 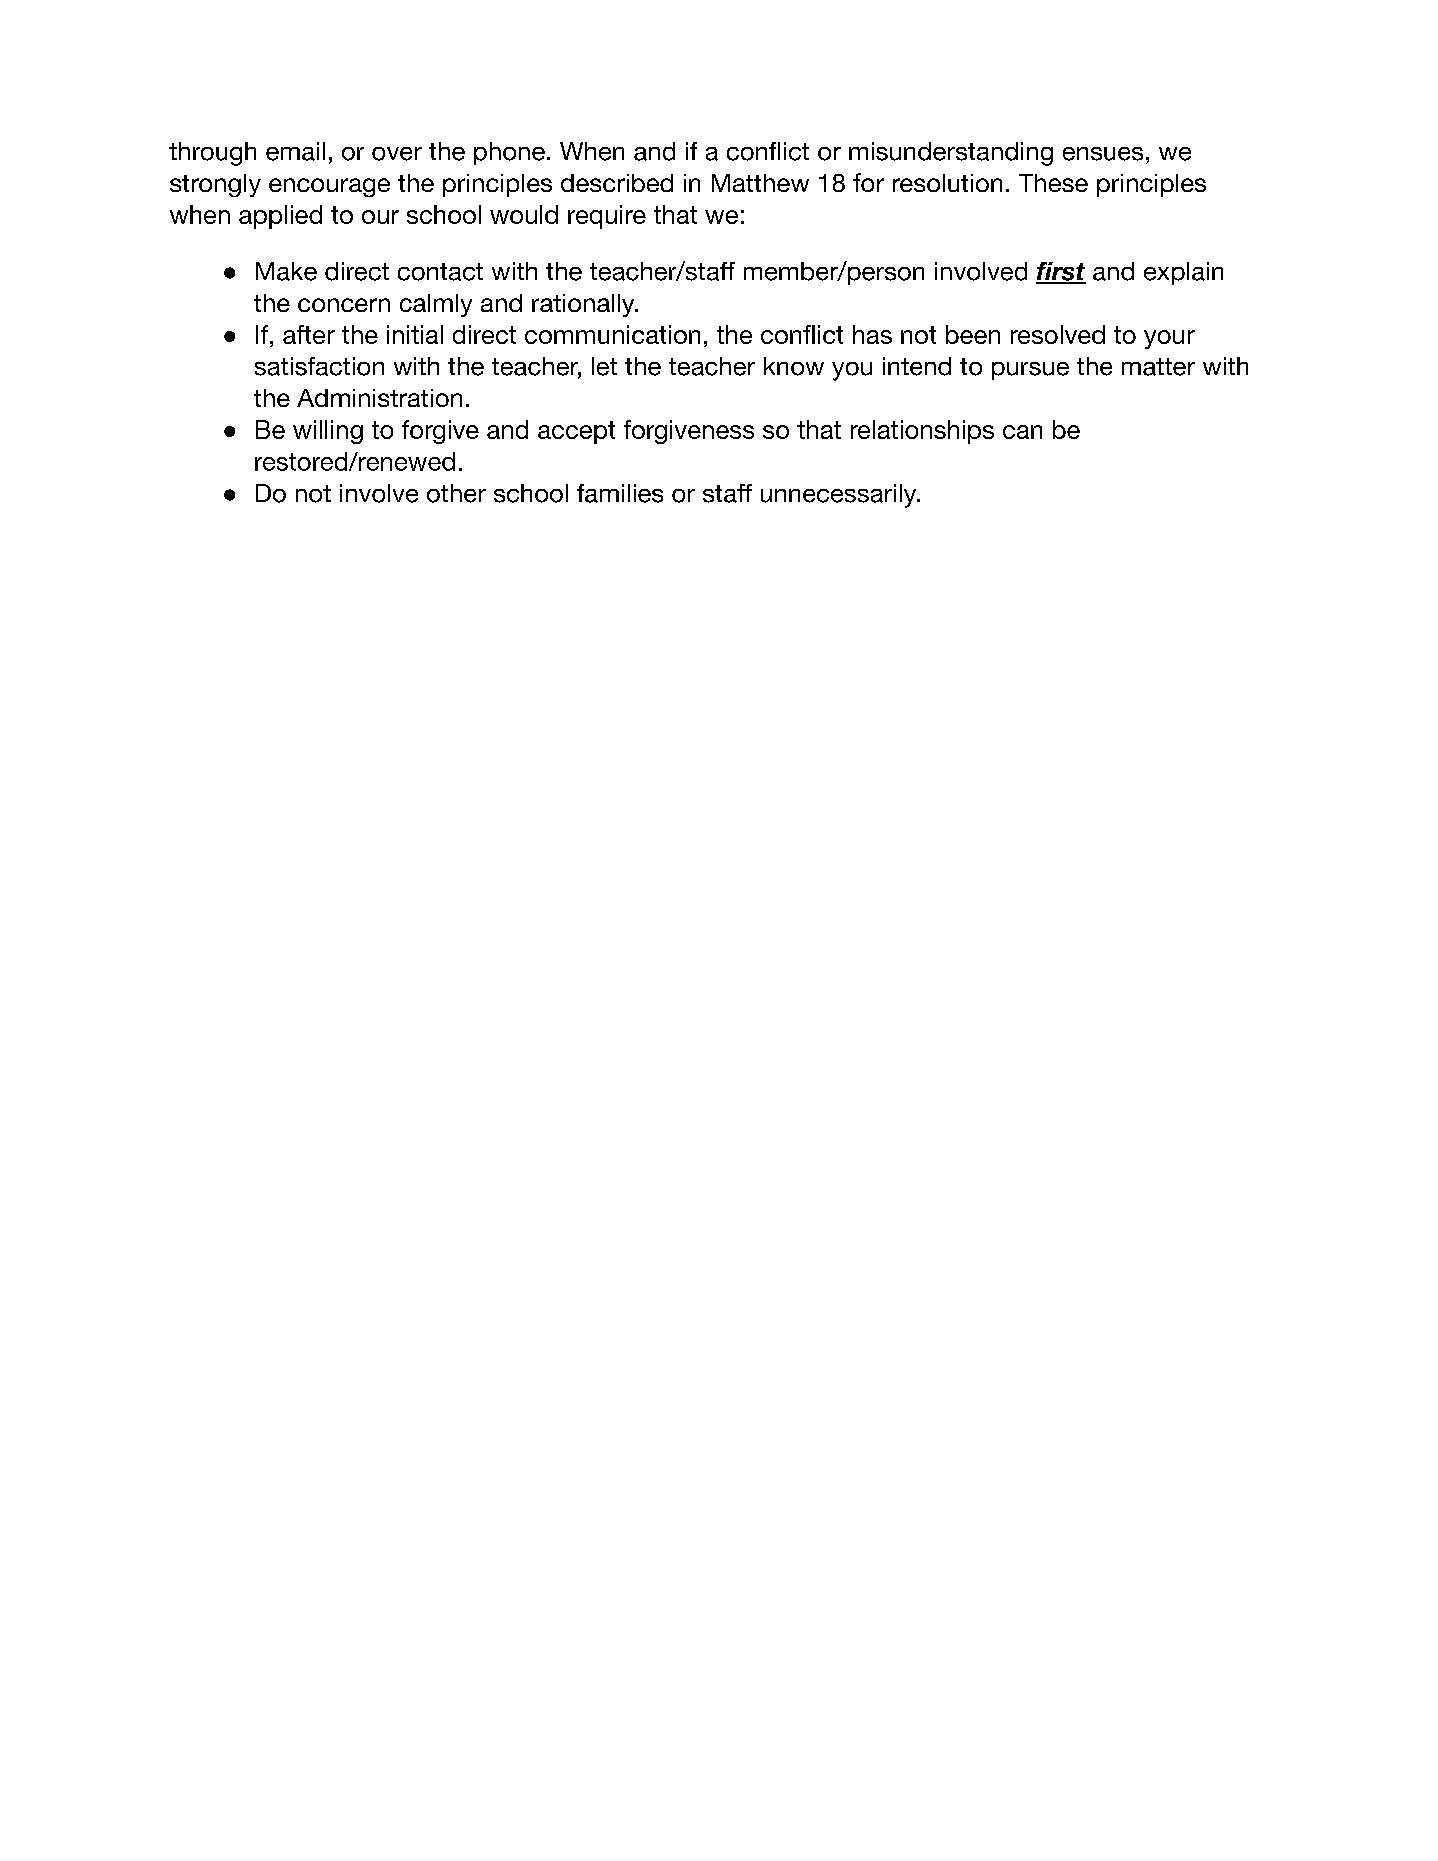 What do you see at coordinates (1103, 154) in the screenshot?
I see `ensues` at bounding box center [1103, 154].
